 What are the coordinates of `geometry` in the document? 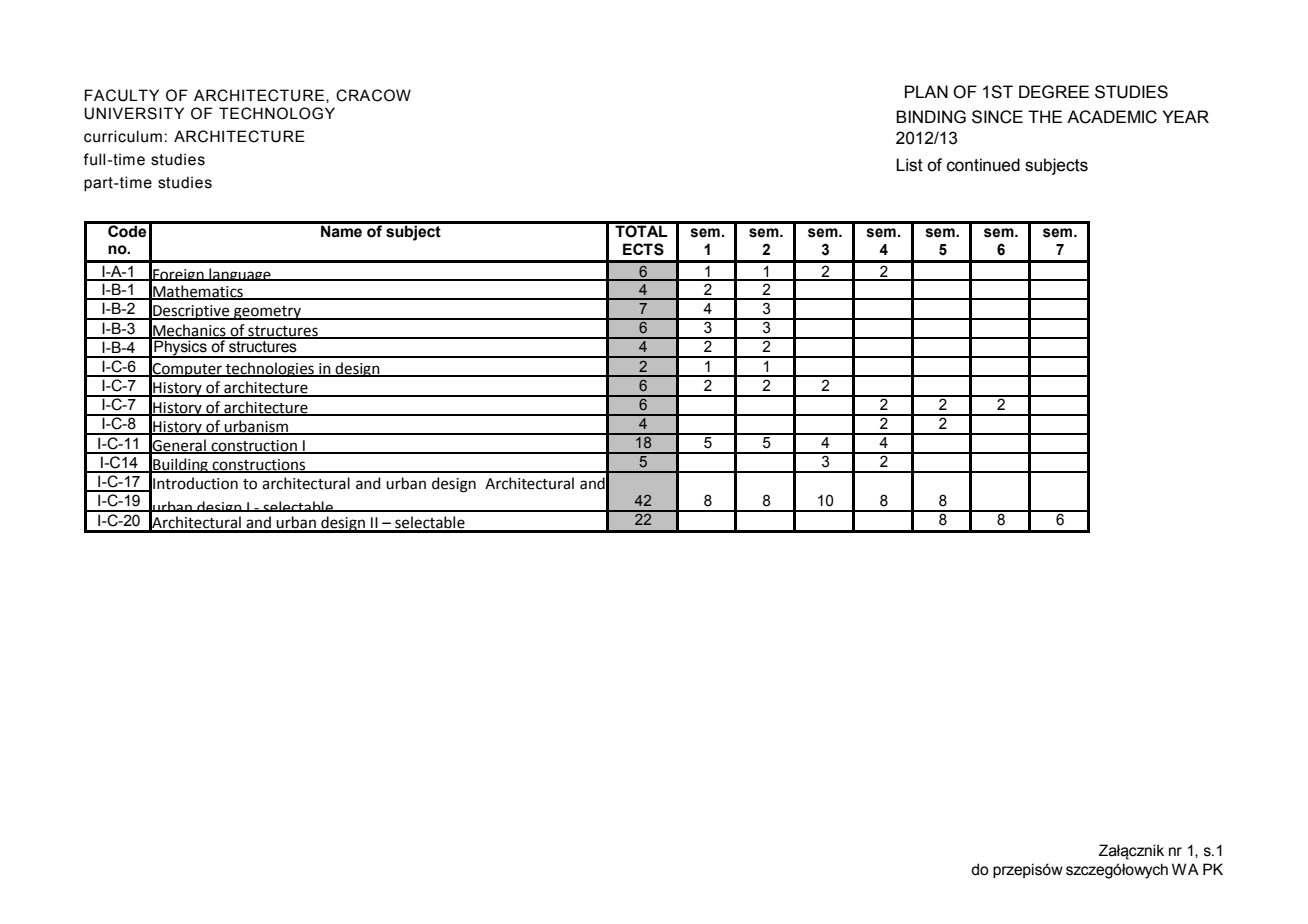 It's located at (267, 313).
